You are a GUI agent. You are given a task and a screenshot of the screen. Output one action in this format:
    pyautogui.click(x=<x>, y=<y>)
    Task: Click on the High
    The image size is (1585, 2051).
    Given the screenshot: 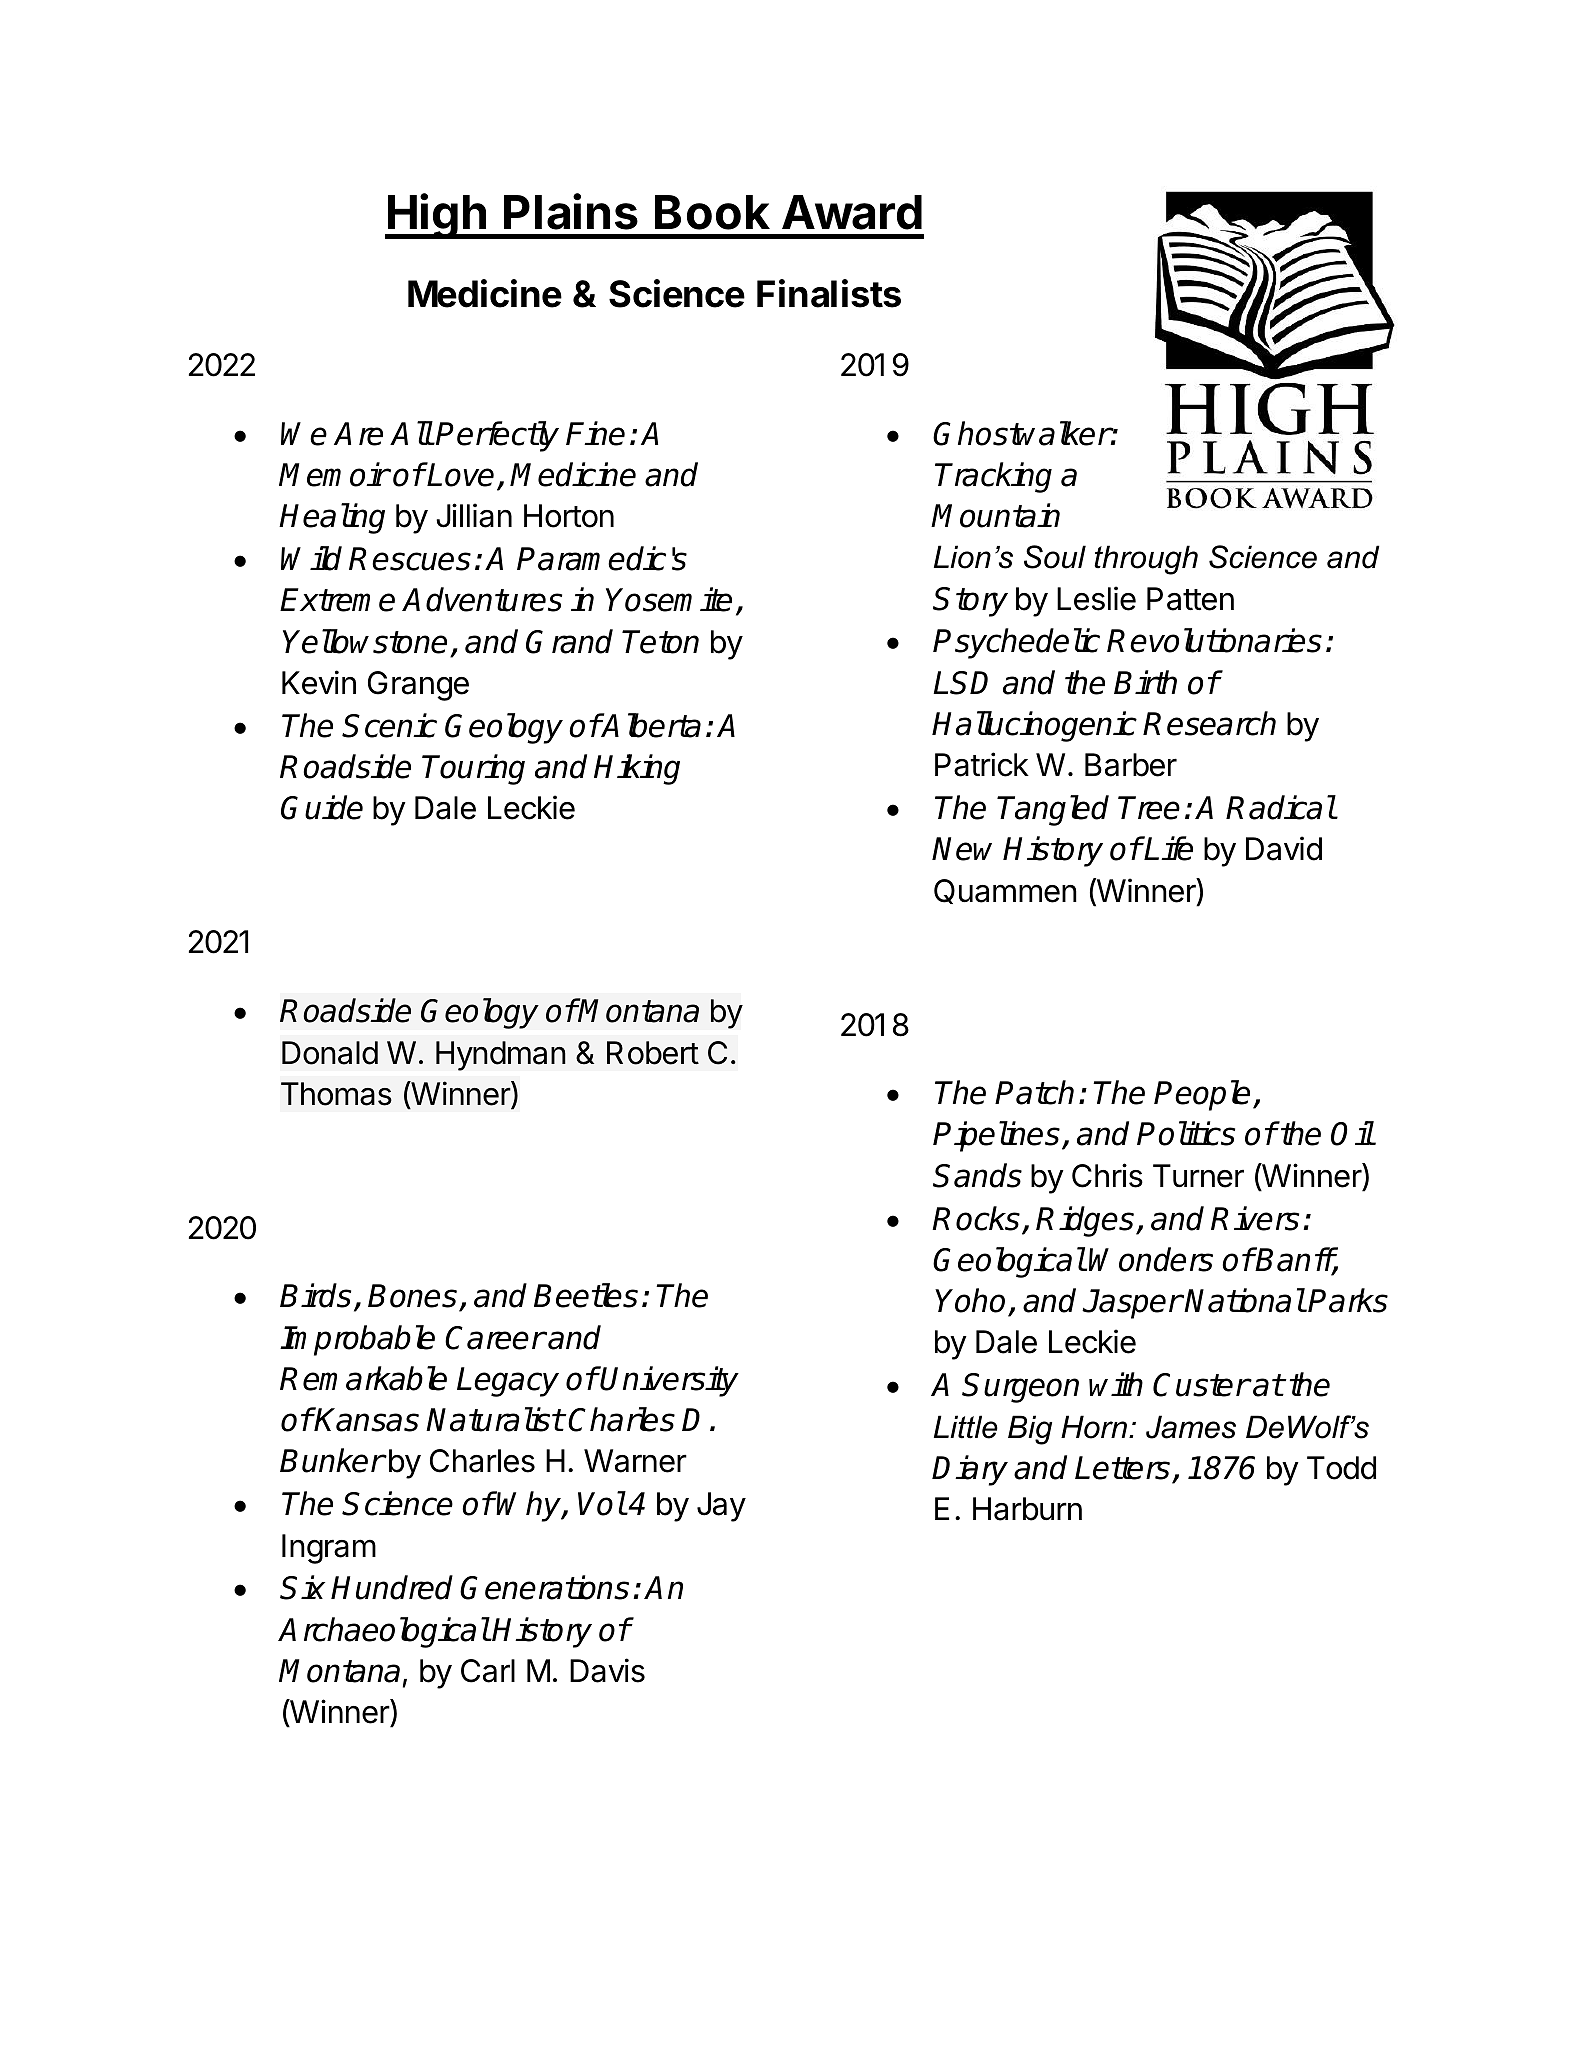 What is the action you would take?
    pyautogui.click(x=437, y=216)
